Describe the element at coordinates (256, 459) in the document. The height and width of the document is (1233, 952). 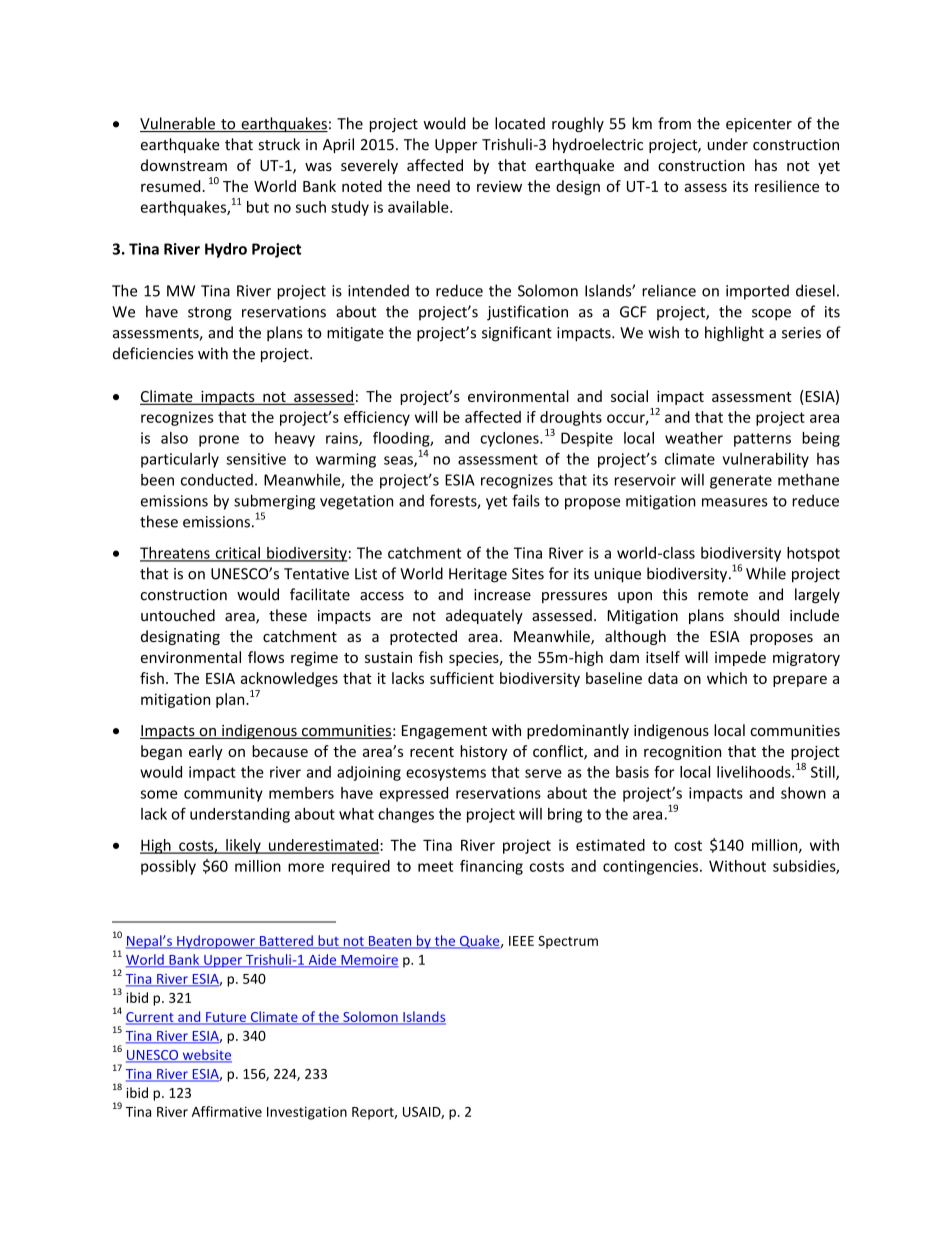
I see `sensitive` at that location.
